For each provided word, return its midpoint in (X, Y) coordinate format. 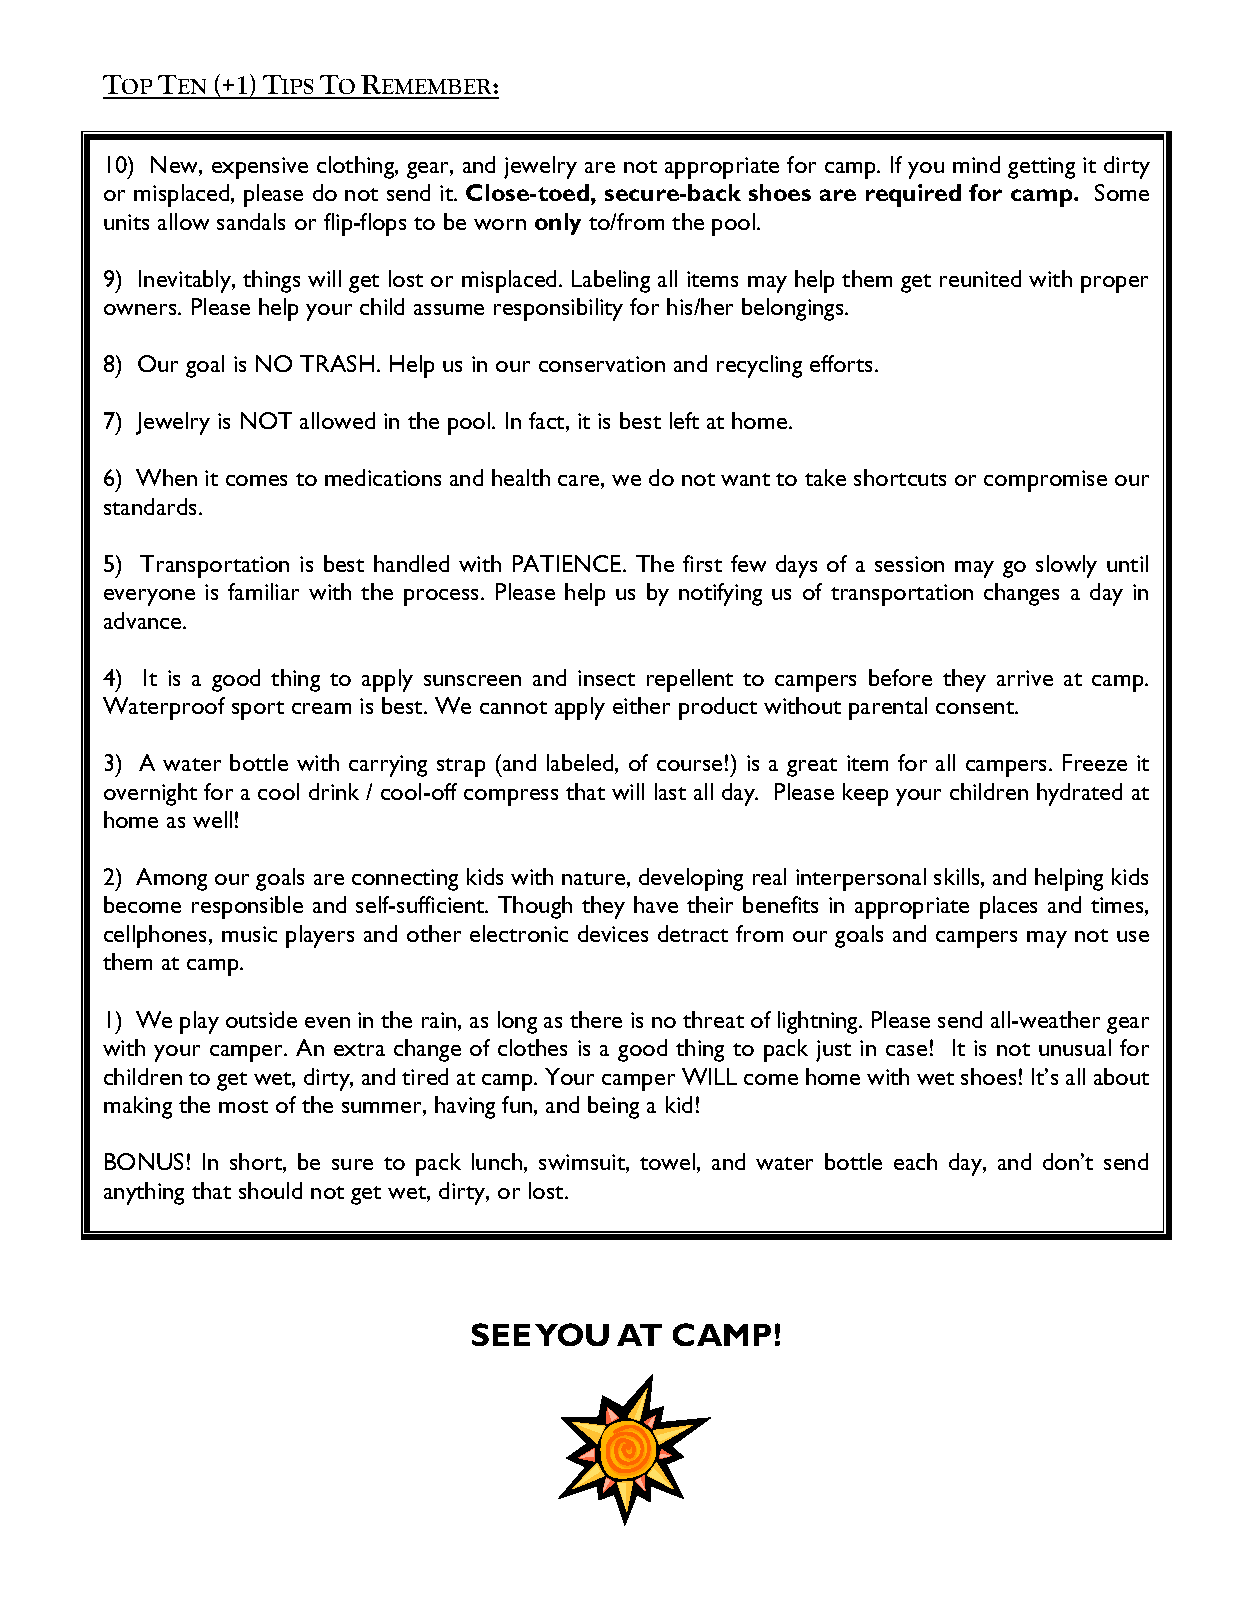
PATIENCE (568, 563)
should (270, 1190)
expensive (260, 168)
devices (613, 933)
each (915, 1161)
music (249, 934)
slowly (1066, 566)
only (558, 224)
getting (1041, 168)
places (1008, 907)
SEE (501, 1334)
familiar (263, 591)
